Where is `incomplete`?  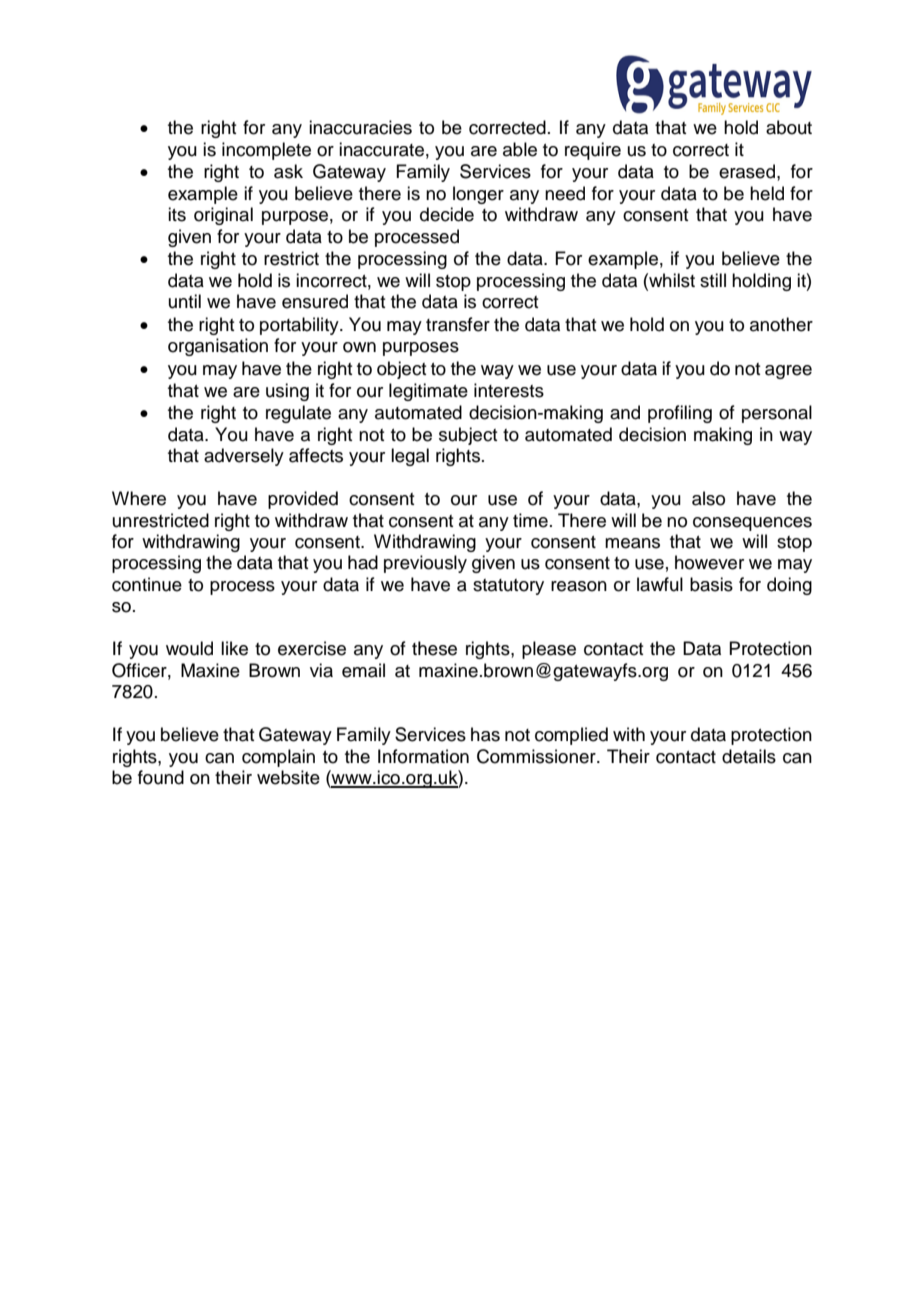
incomplete is located at coordinates (266, 151).
